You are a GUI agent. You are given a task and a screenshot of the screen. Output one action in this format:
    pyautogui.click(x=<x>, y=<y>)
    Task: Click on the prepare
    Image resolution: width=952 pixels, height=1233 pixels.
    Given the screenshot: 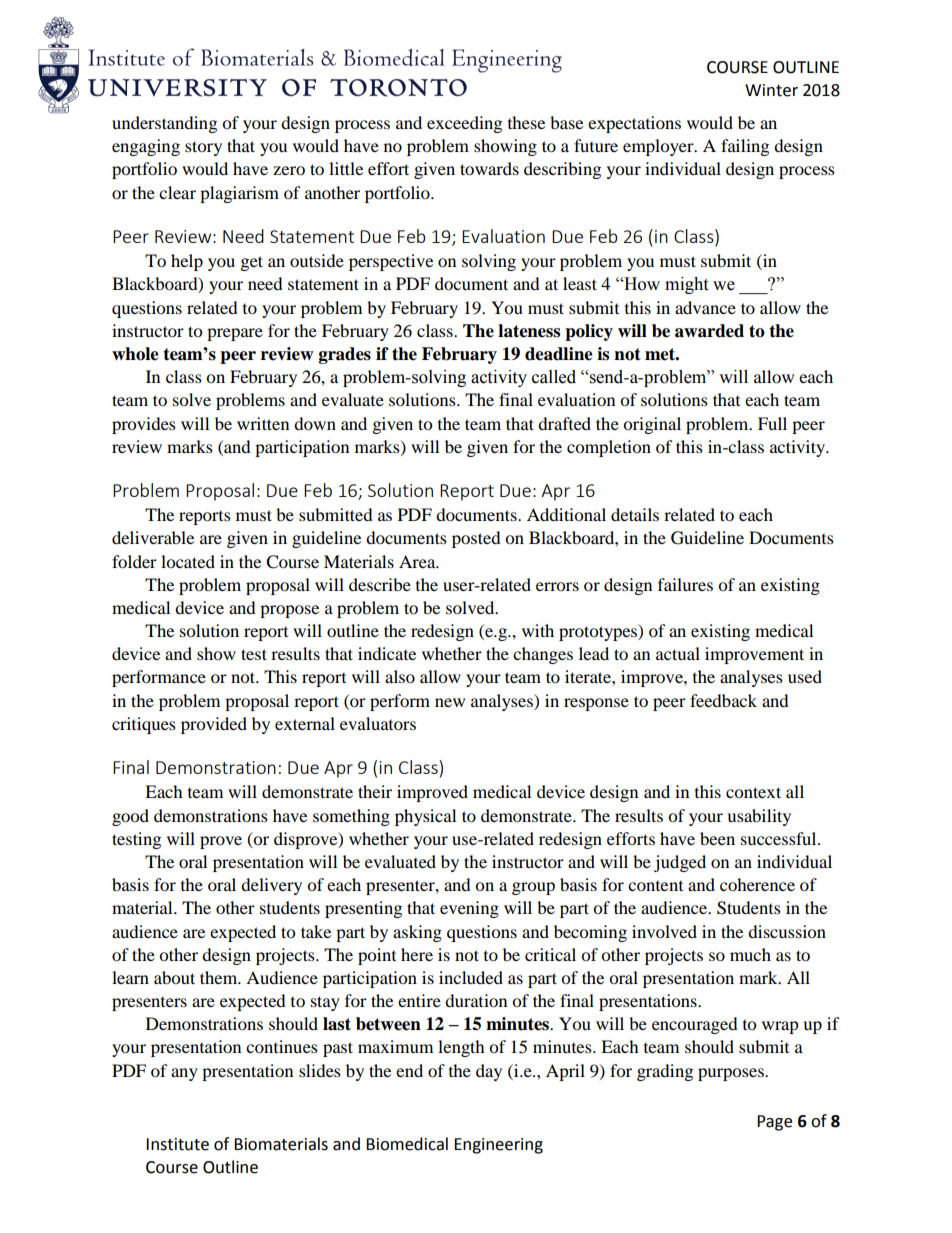 What is the action you would take?
    pyautogui.click(x=235, y=334)
